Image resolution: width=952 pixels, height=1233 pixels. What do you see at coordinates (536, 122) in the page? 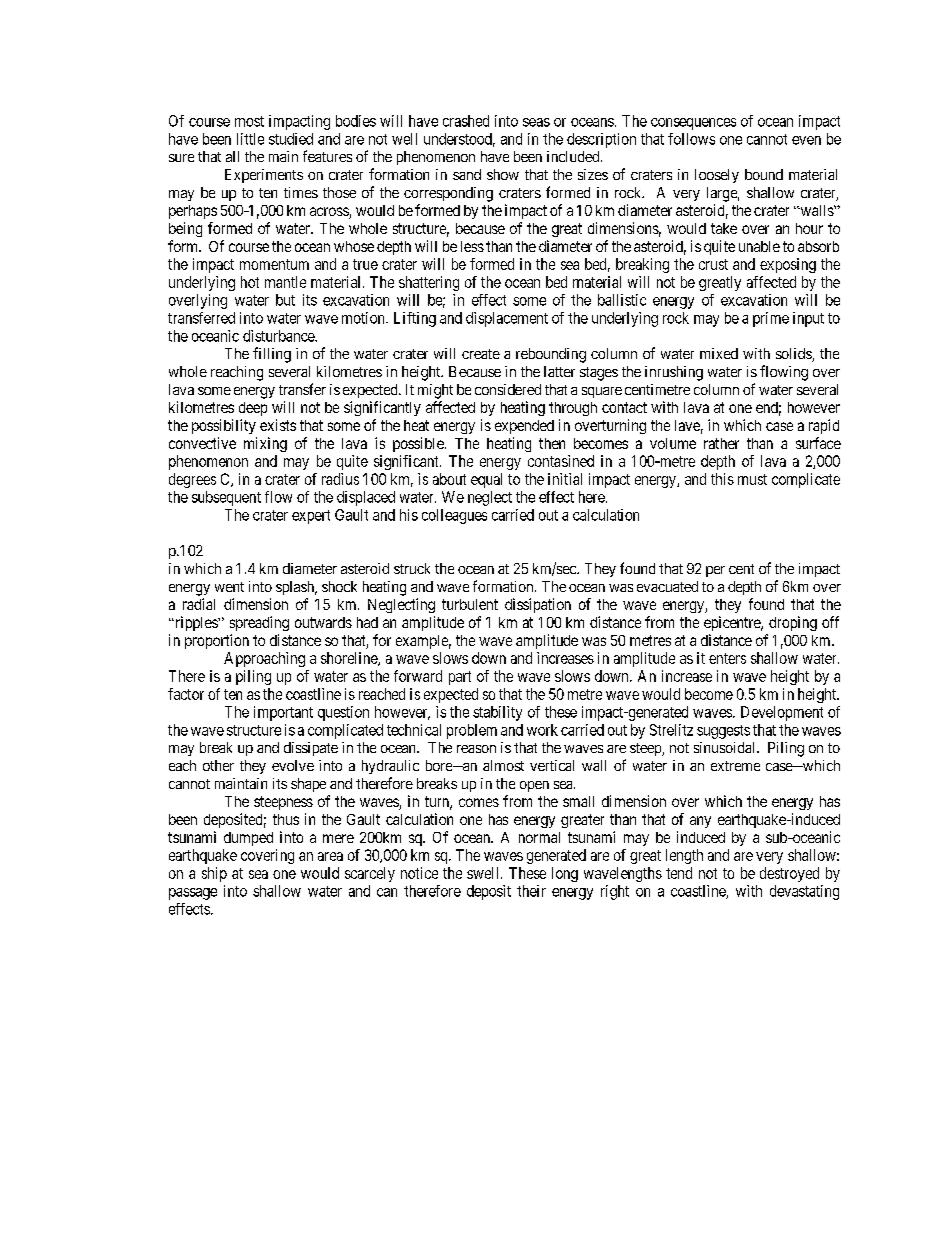
I see `seas` at bounding box center [536, 122].
